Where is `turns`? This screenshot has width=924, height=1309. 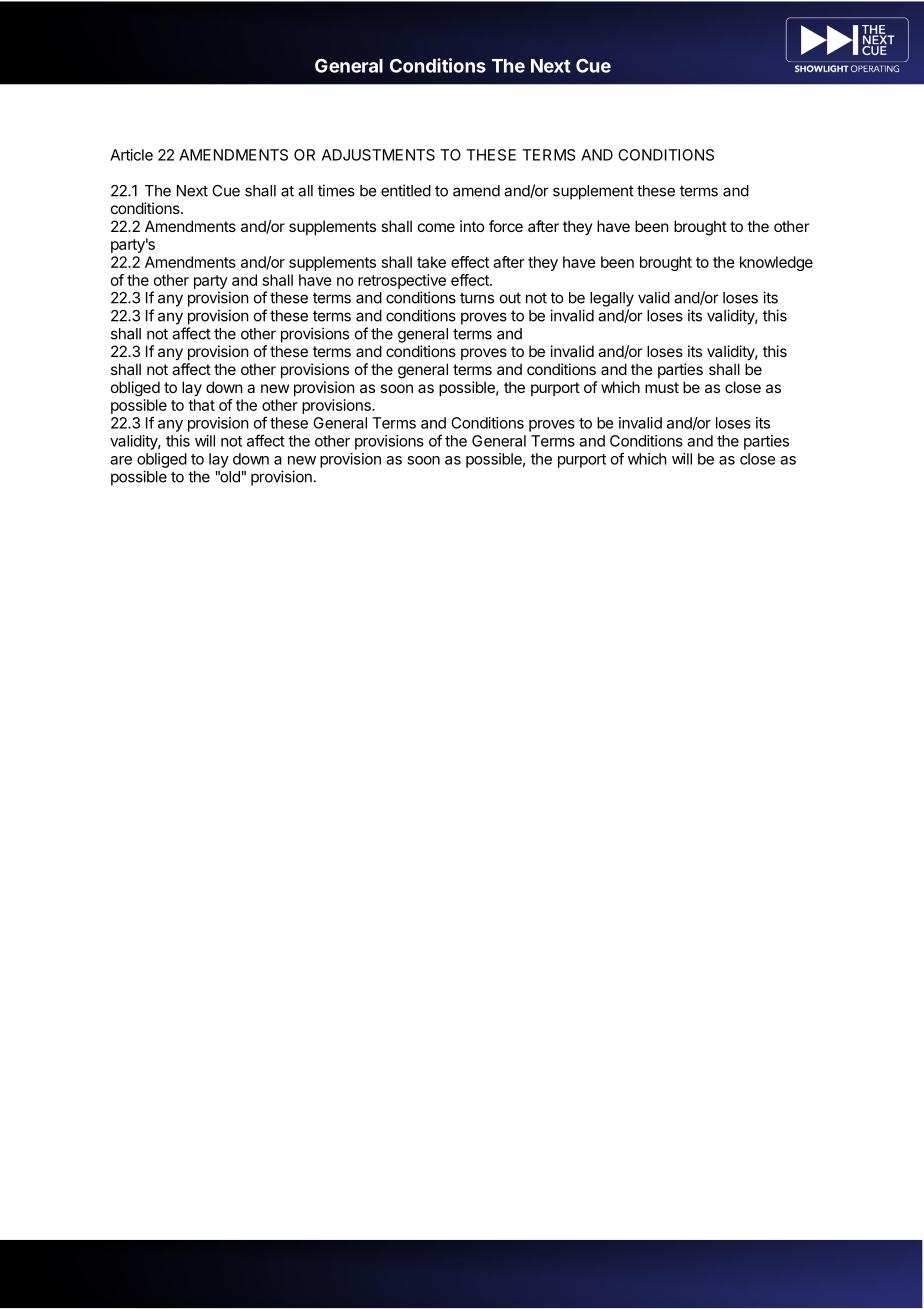 turns is located at coordinates (477, 298).
